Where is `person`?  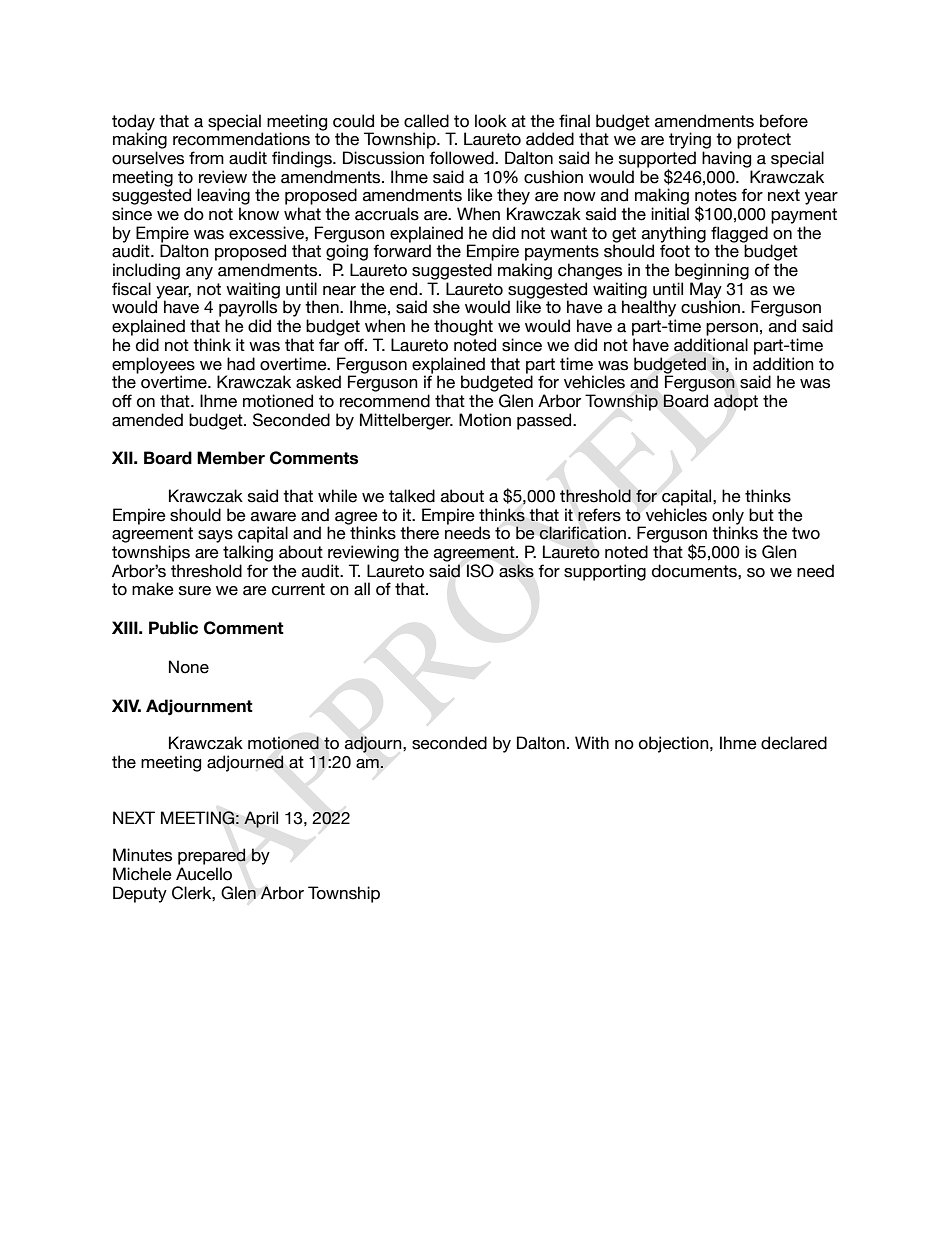
person is located at coordinates (732, 329).
